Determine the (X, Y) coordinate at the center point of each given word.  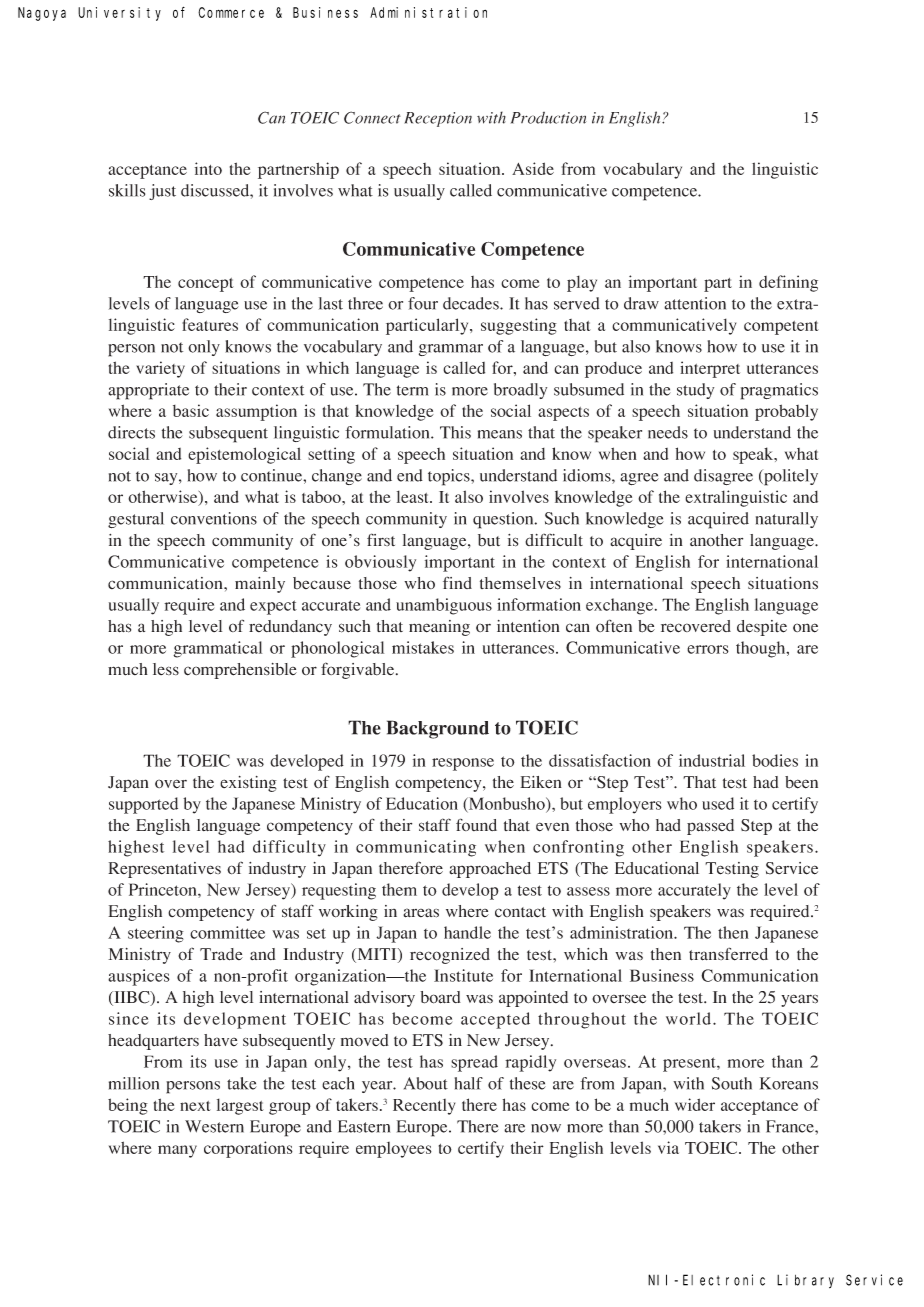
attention (695, 303)
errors (708, 649)
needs (668, 432)
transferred (728, 954)
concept (206, 285)
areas (421, 913)
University (119, 14)
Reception (438, 119)
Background (438, 729)
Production (549, 118)
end (410, 475)
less (166, 669)
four (423, 303)
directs (131, 432)
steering (156, 934)
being (128, 1106)
